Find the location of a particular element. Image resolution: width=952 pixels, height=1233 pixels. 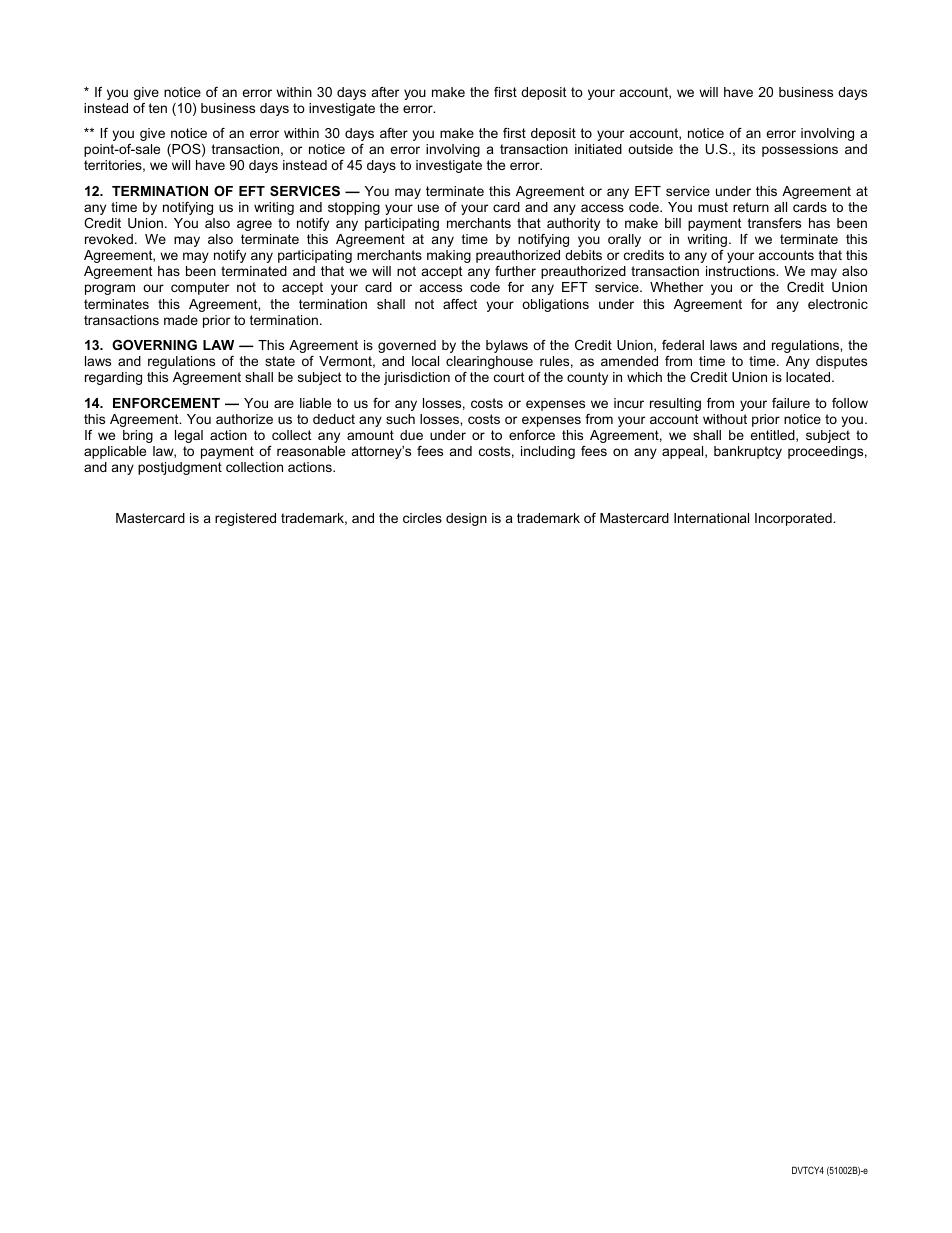

electronic is located at coordinates (838, 304).
